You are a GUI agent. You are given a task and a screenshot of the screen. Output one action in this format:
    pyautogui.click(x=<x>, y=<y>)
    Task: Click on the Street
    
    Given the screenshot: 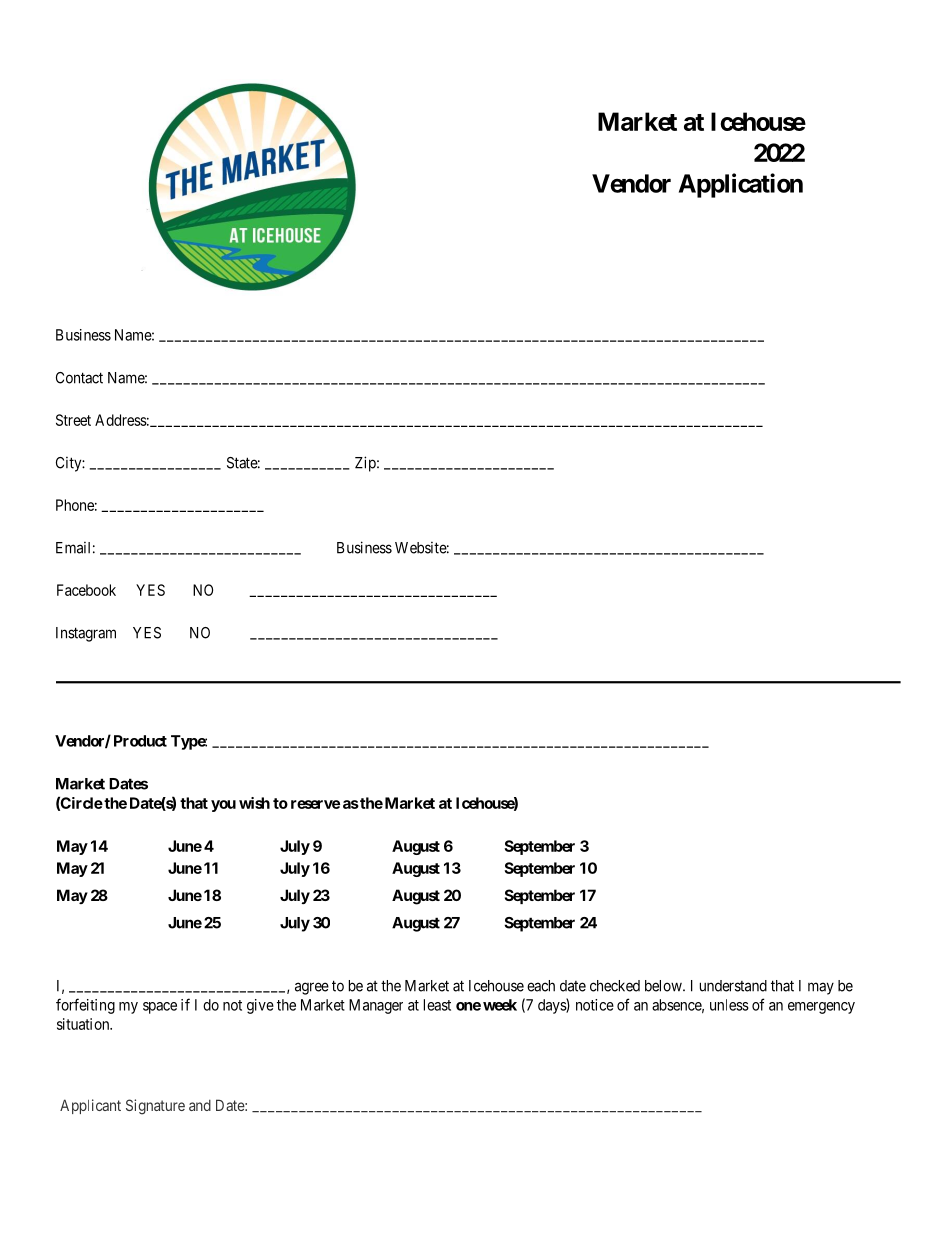 What is the action you would take?
    pyautogui.click(x=73, y=420)
